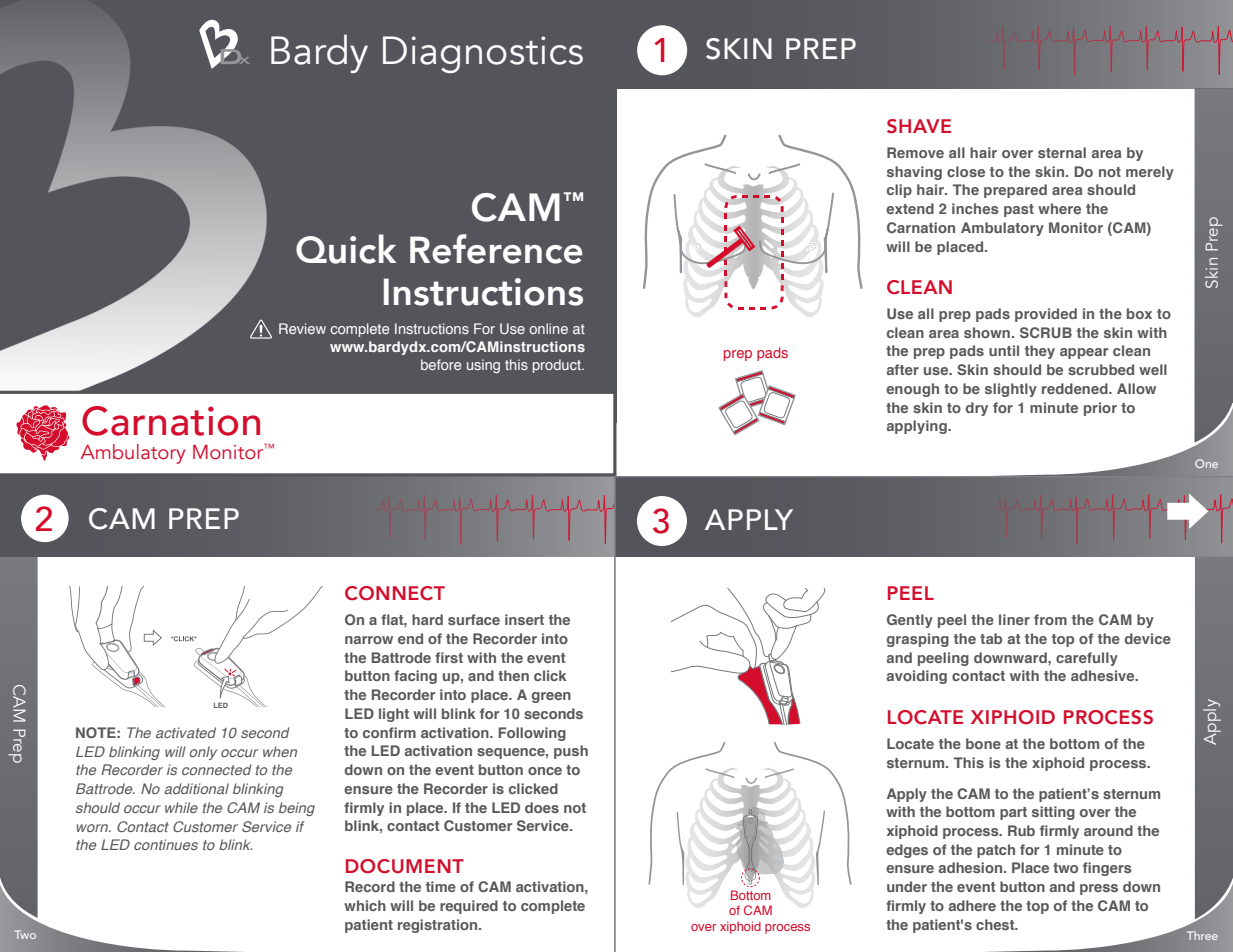 This image has height=952, width=1233. I want to click on product, so click(558, 366).
